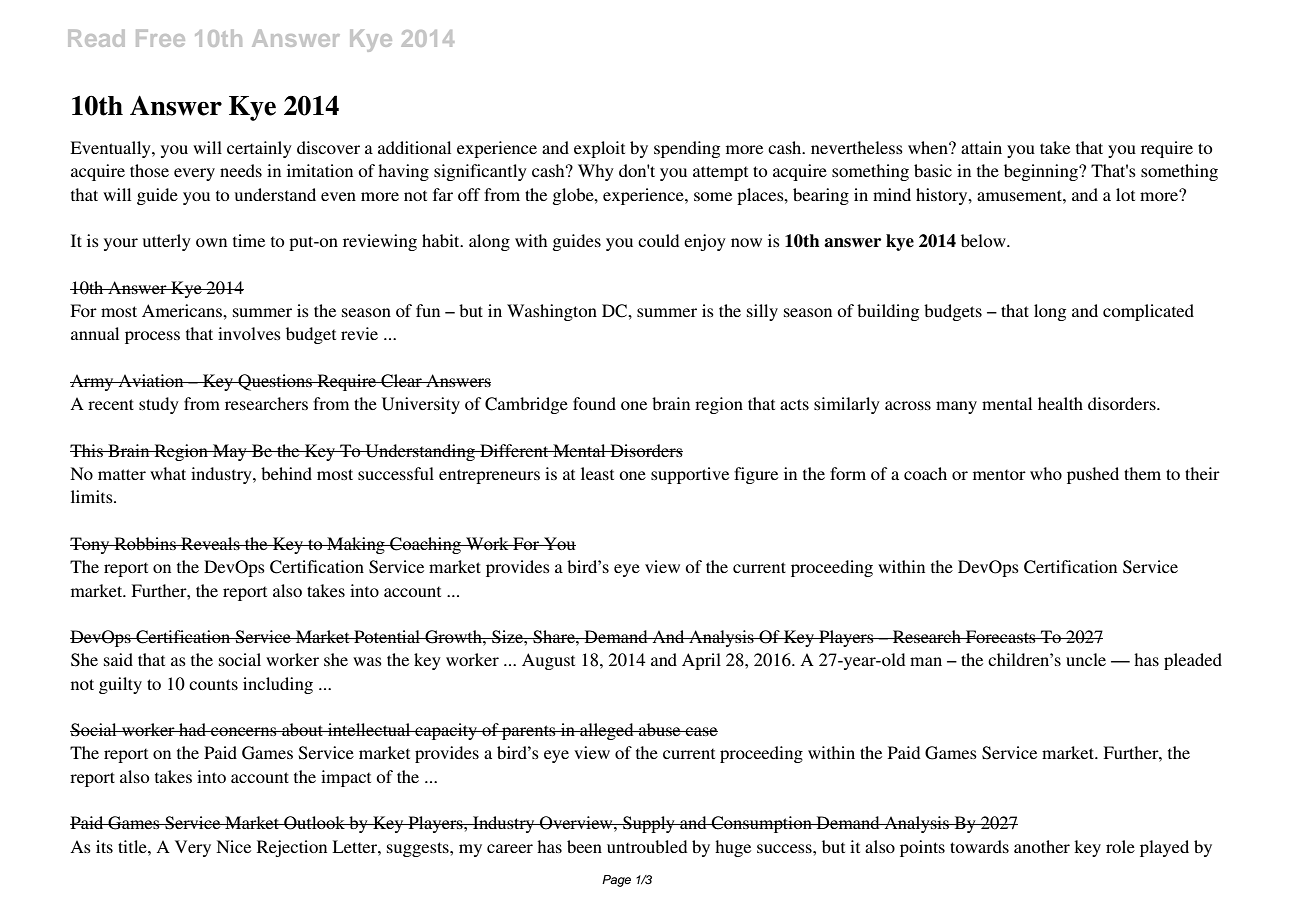  I want to click on Free, so click(160, 38).
